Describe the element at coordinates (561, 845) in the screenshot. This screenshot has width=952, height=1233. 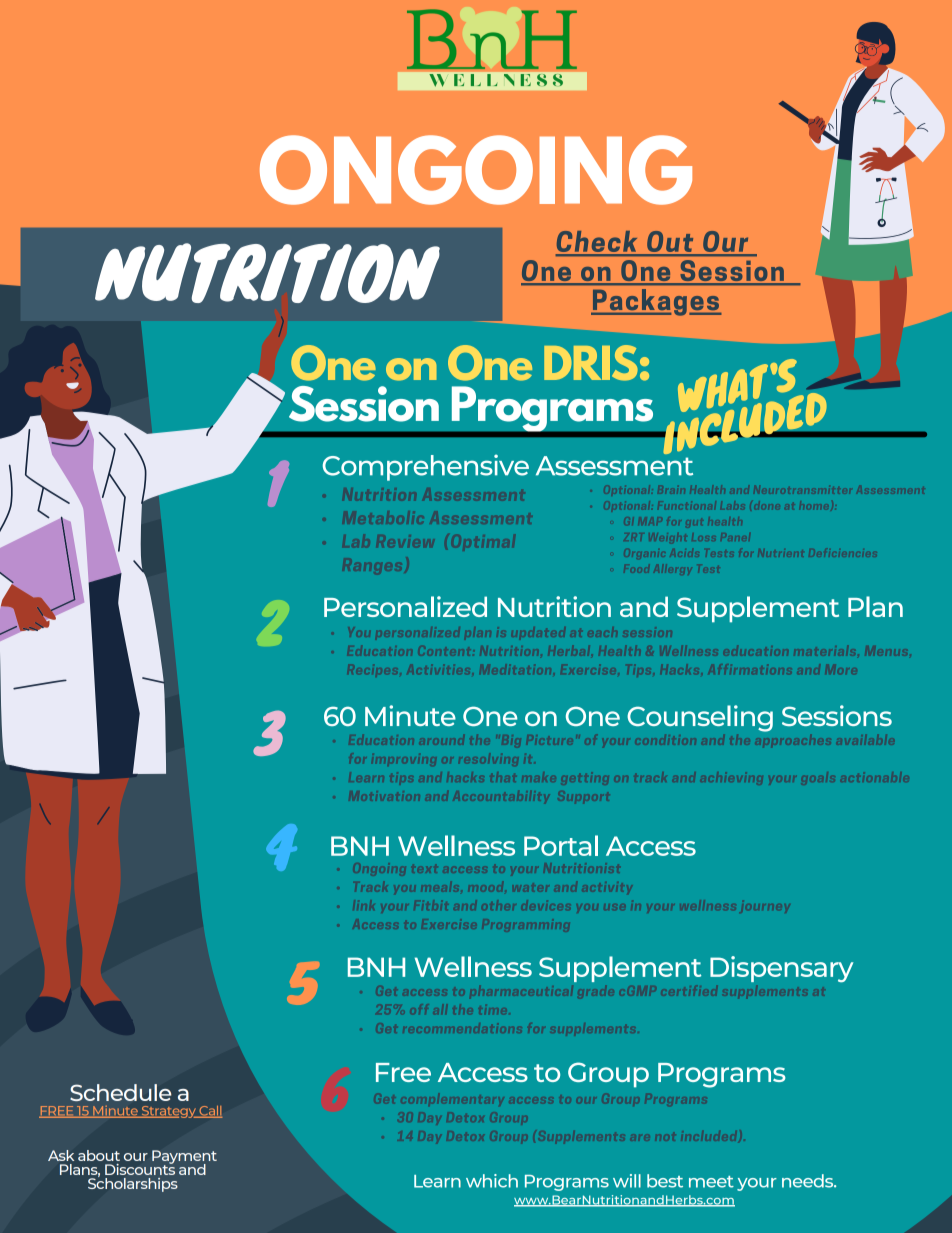
I see `Portal` at that location.
